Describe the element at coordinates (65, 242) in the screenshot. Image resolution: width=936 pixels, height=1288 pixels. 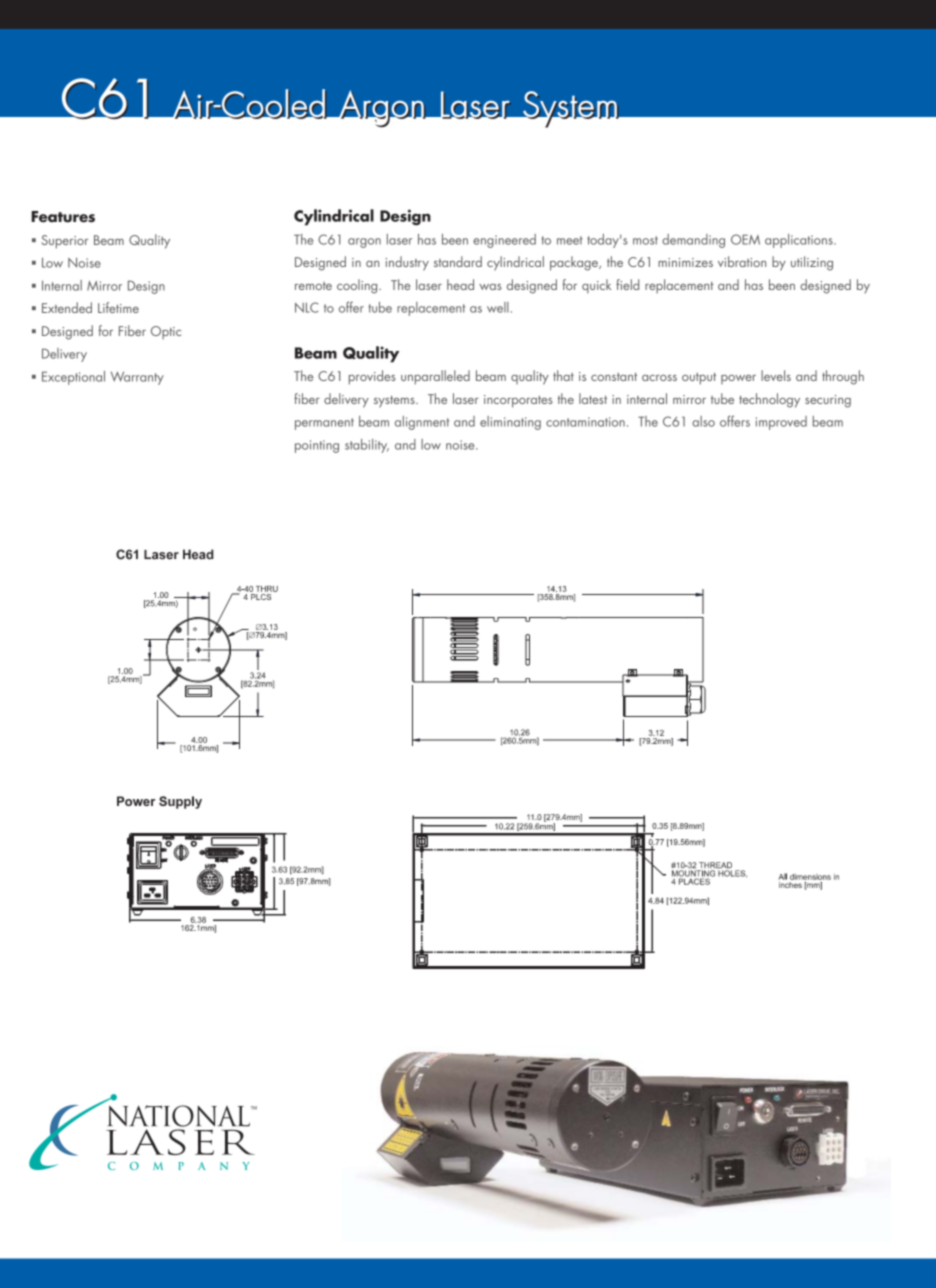
I see `Superior` at that location.
